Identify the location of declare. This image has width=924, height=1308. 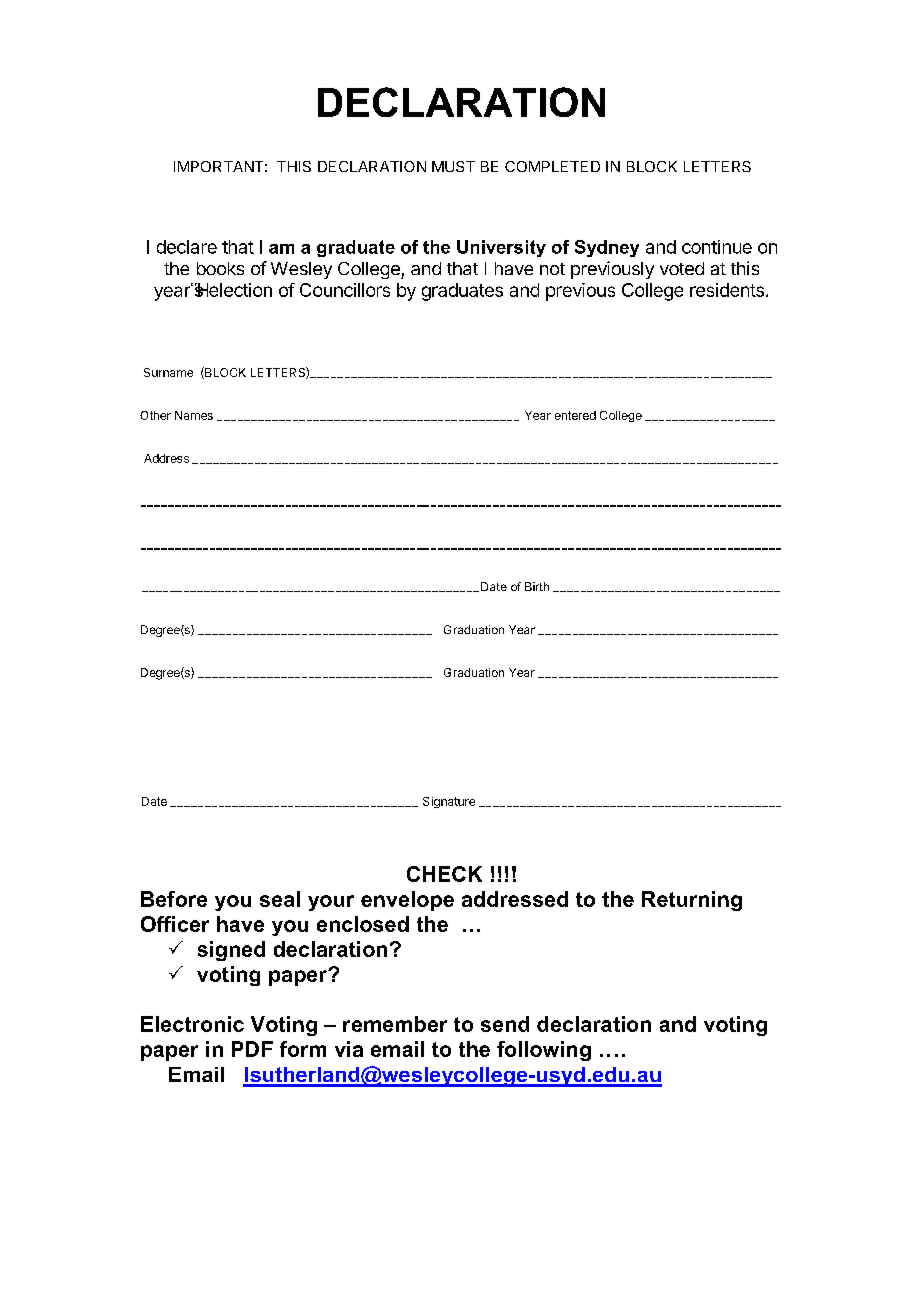
(187, 247).
